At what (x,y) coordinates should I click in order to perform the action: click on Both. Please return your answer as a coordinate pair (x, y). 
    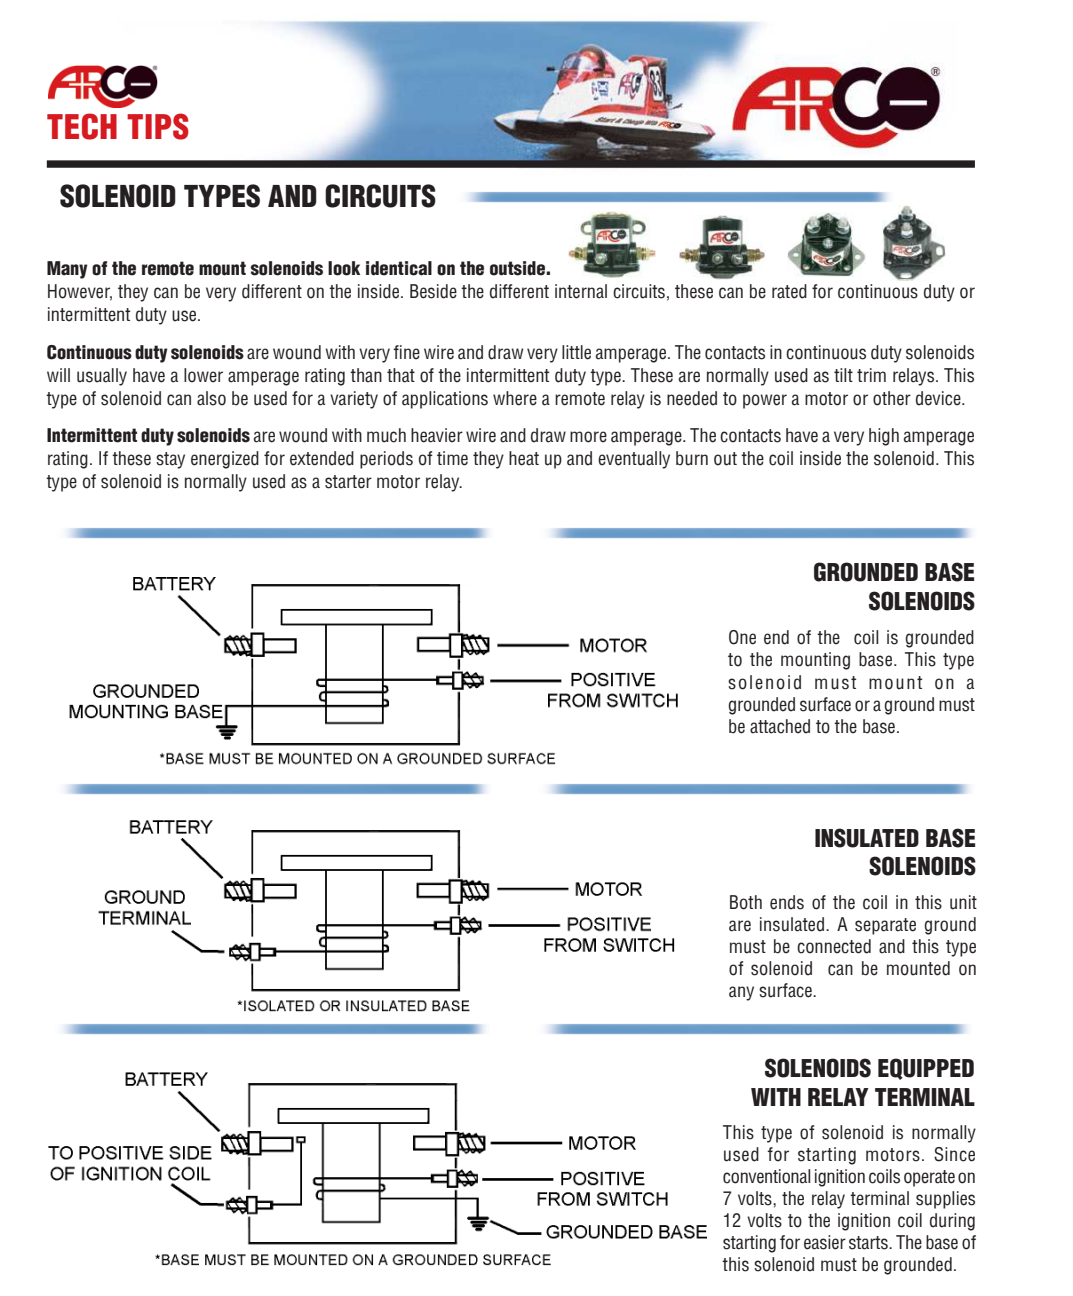
    Looking at the image, I should click on (746, 902).
